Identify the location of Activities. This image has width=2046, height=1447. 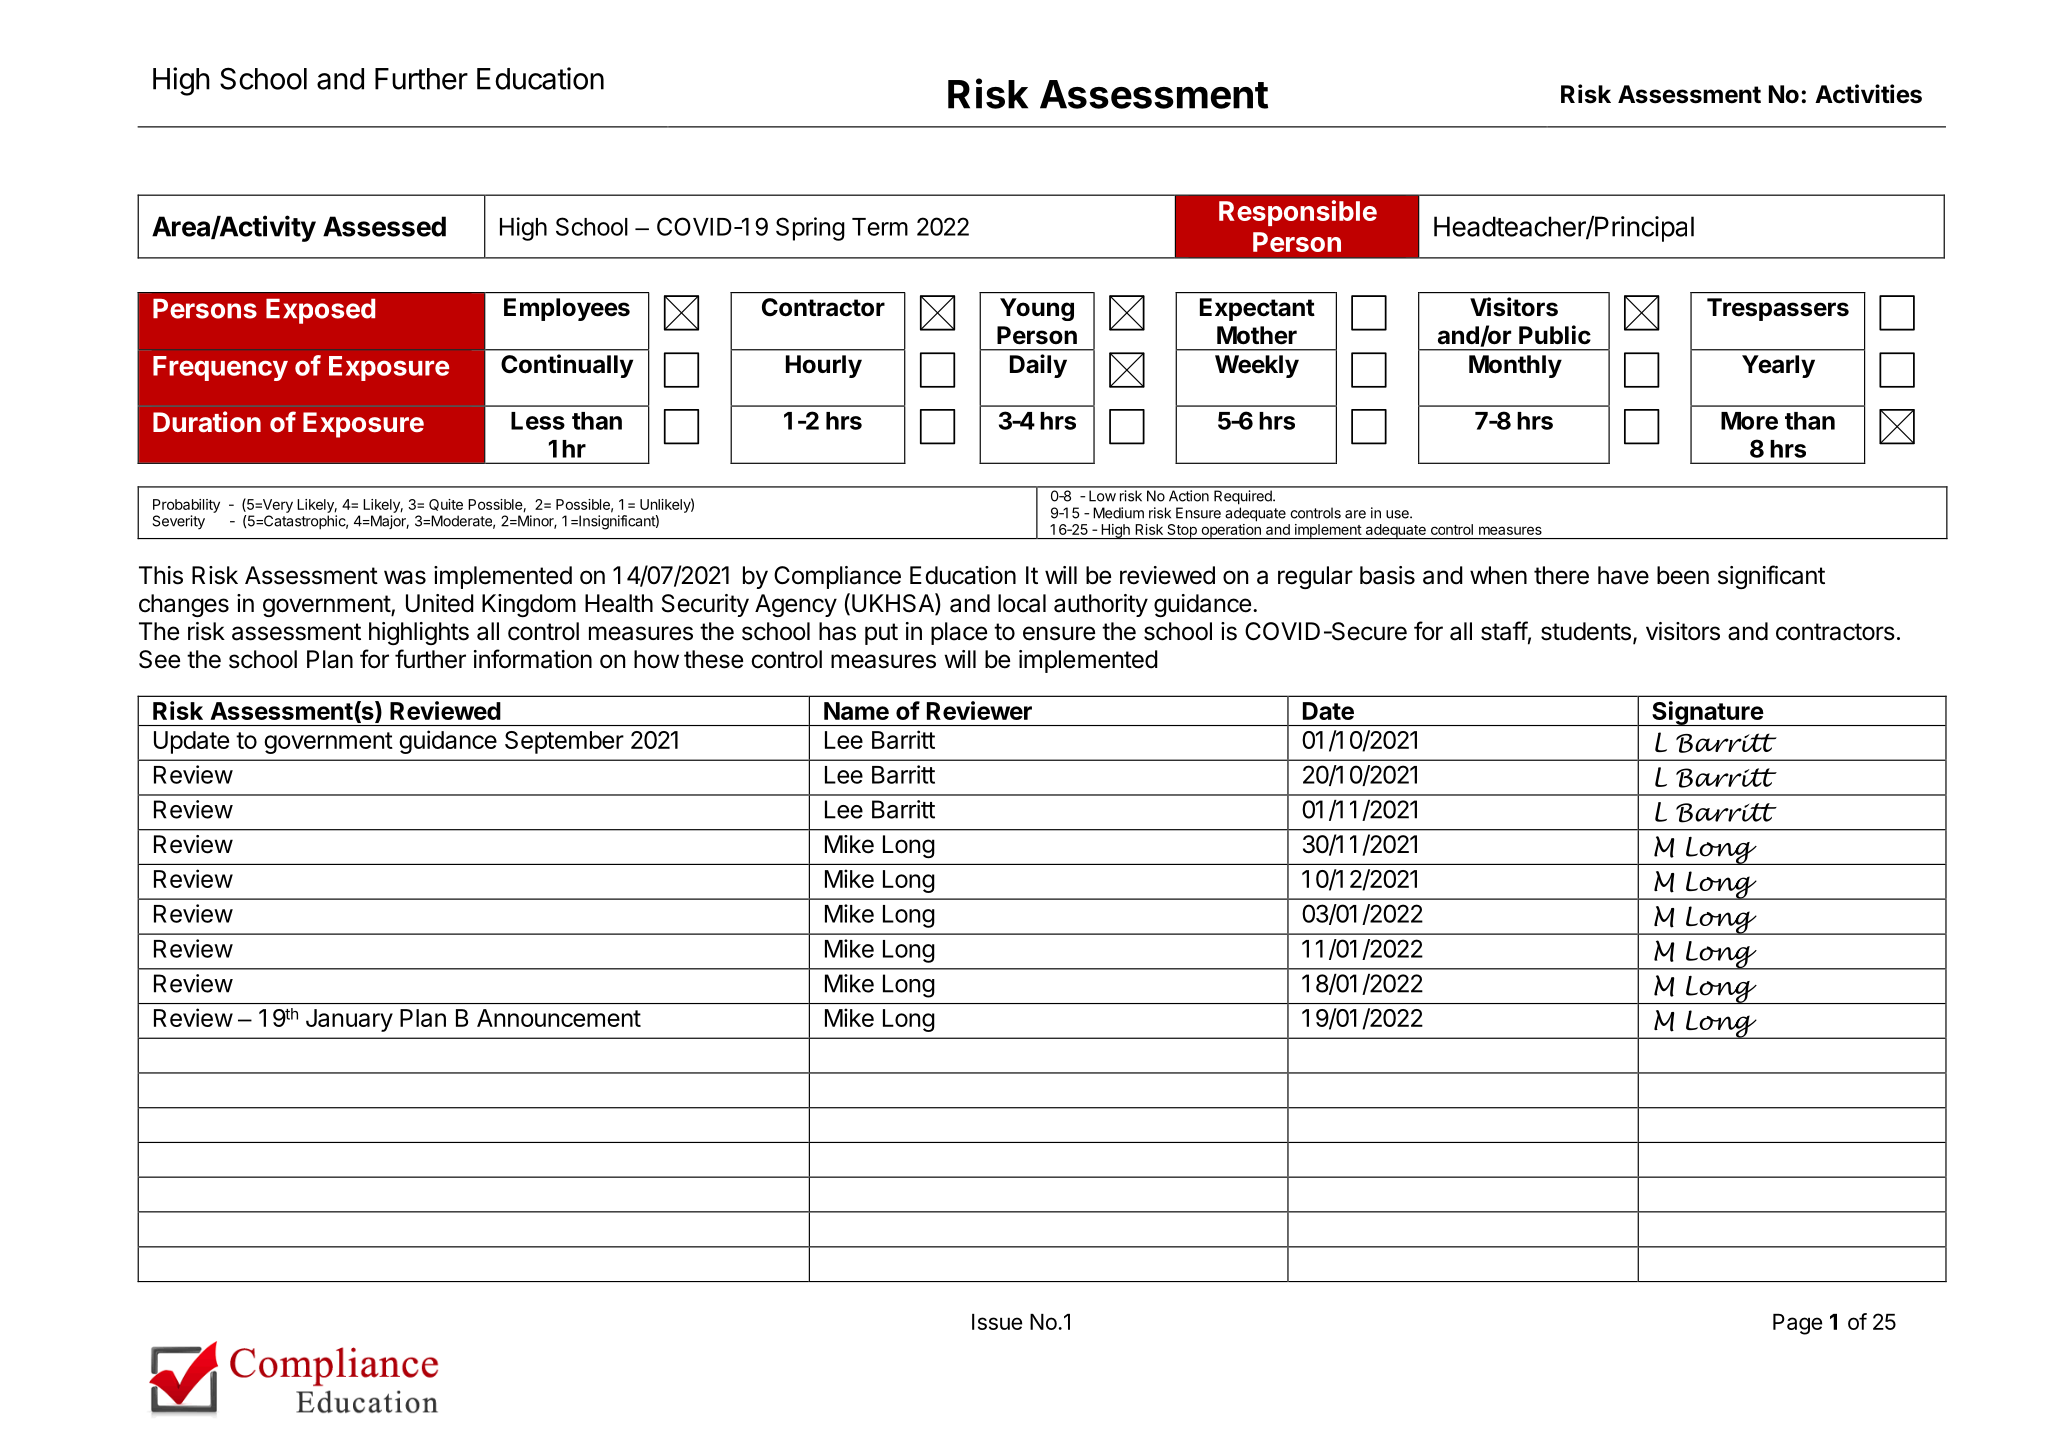
(1868, 94).
